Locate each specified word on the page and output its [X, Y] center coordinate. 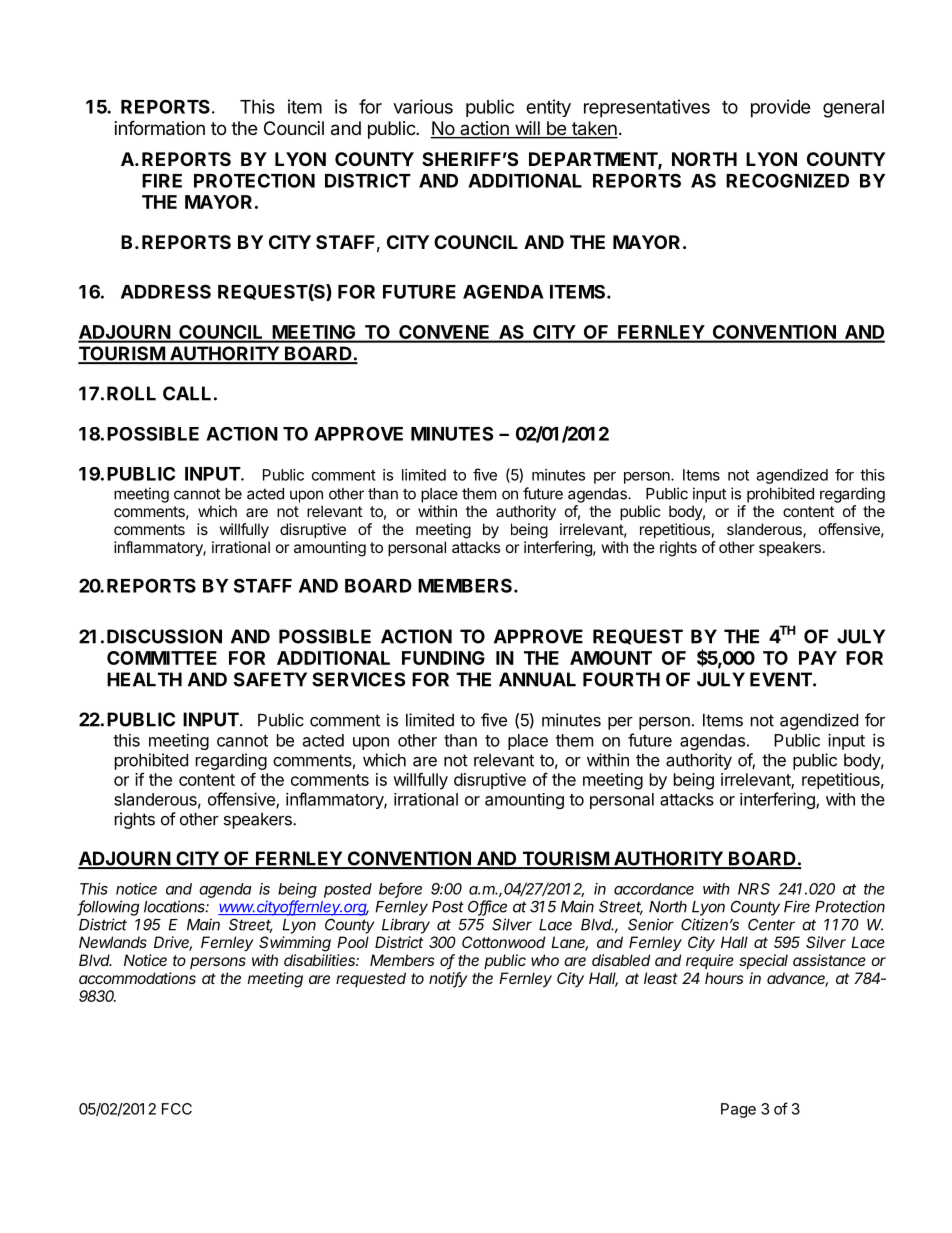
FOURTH [621, 679]
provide [781, 108]
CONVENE [444, 333]
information [160, 128]
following [108, 908]
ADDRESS [166, 291]
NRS [754, 889]
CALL [187, 393]
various [423, 106]
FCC [177, 1109]
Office [487, 907]
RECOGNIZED [787, 180]
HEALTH [144, 679]
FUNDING [443, 658]
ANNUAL [537, 679]
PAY [818, 658]
